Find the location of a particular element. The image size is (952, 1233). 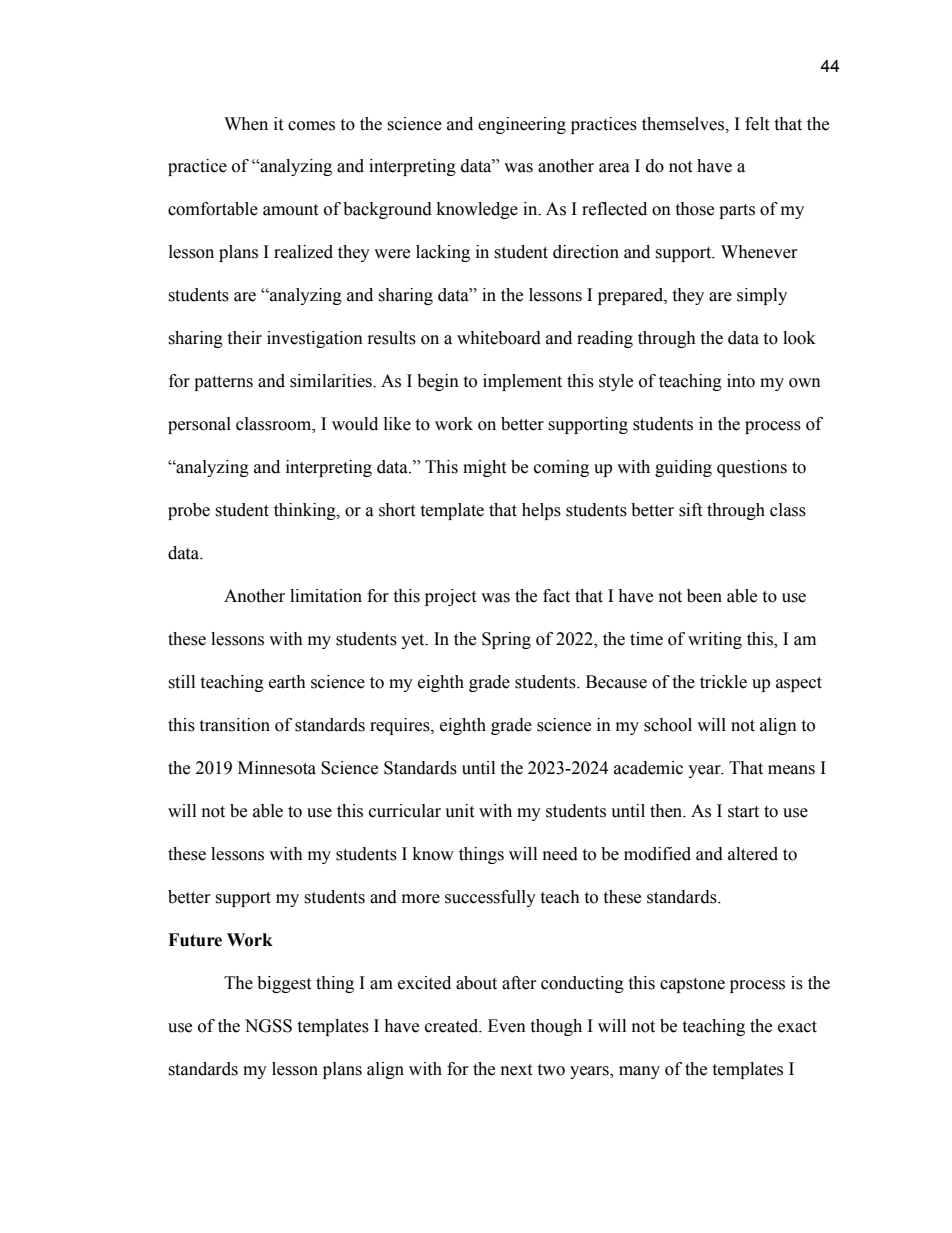

comes is located at coordinates (311, 126).
